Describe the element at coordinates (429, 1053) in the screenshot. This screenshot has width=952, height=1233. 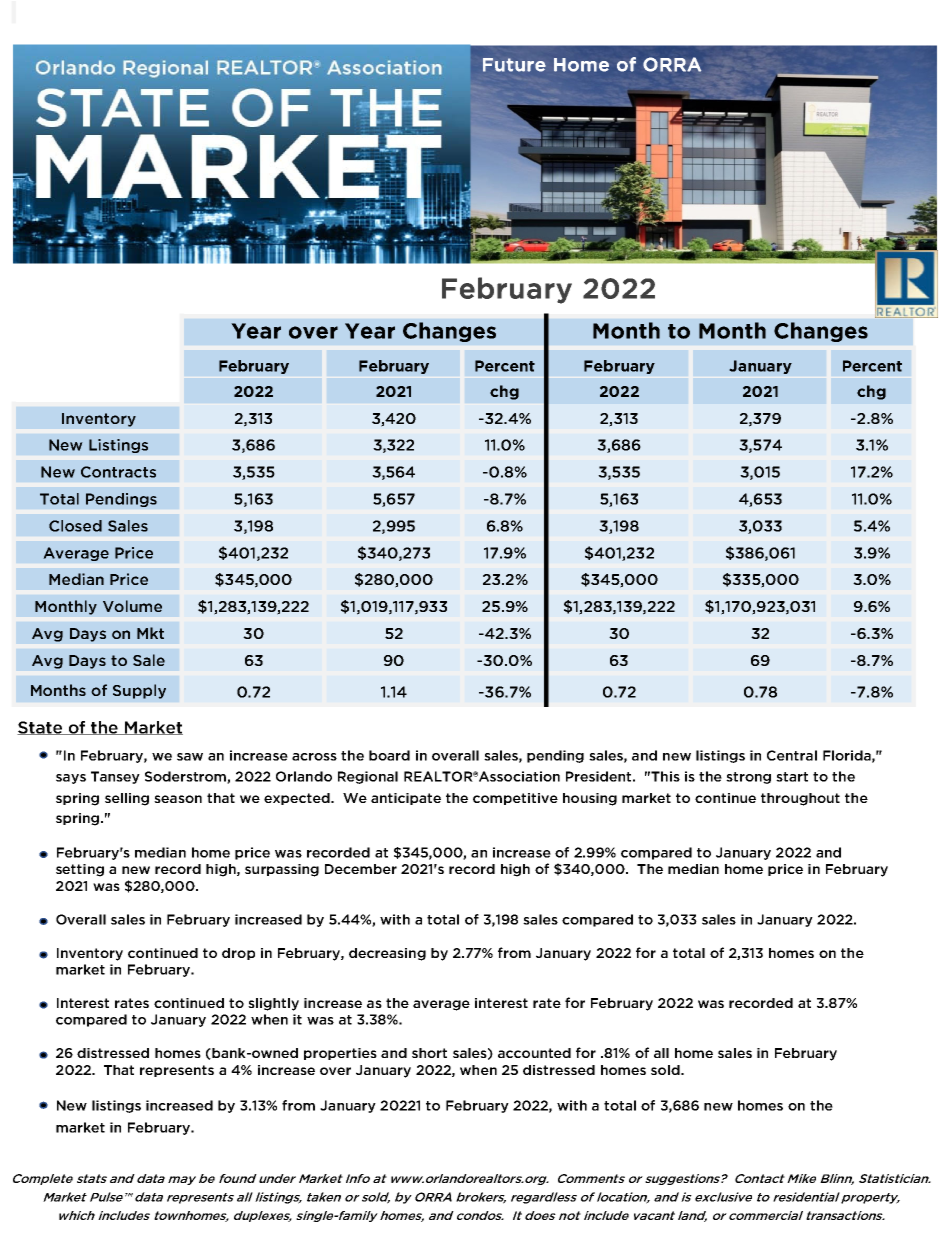
I see `short` at that location.
